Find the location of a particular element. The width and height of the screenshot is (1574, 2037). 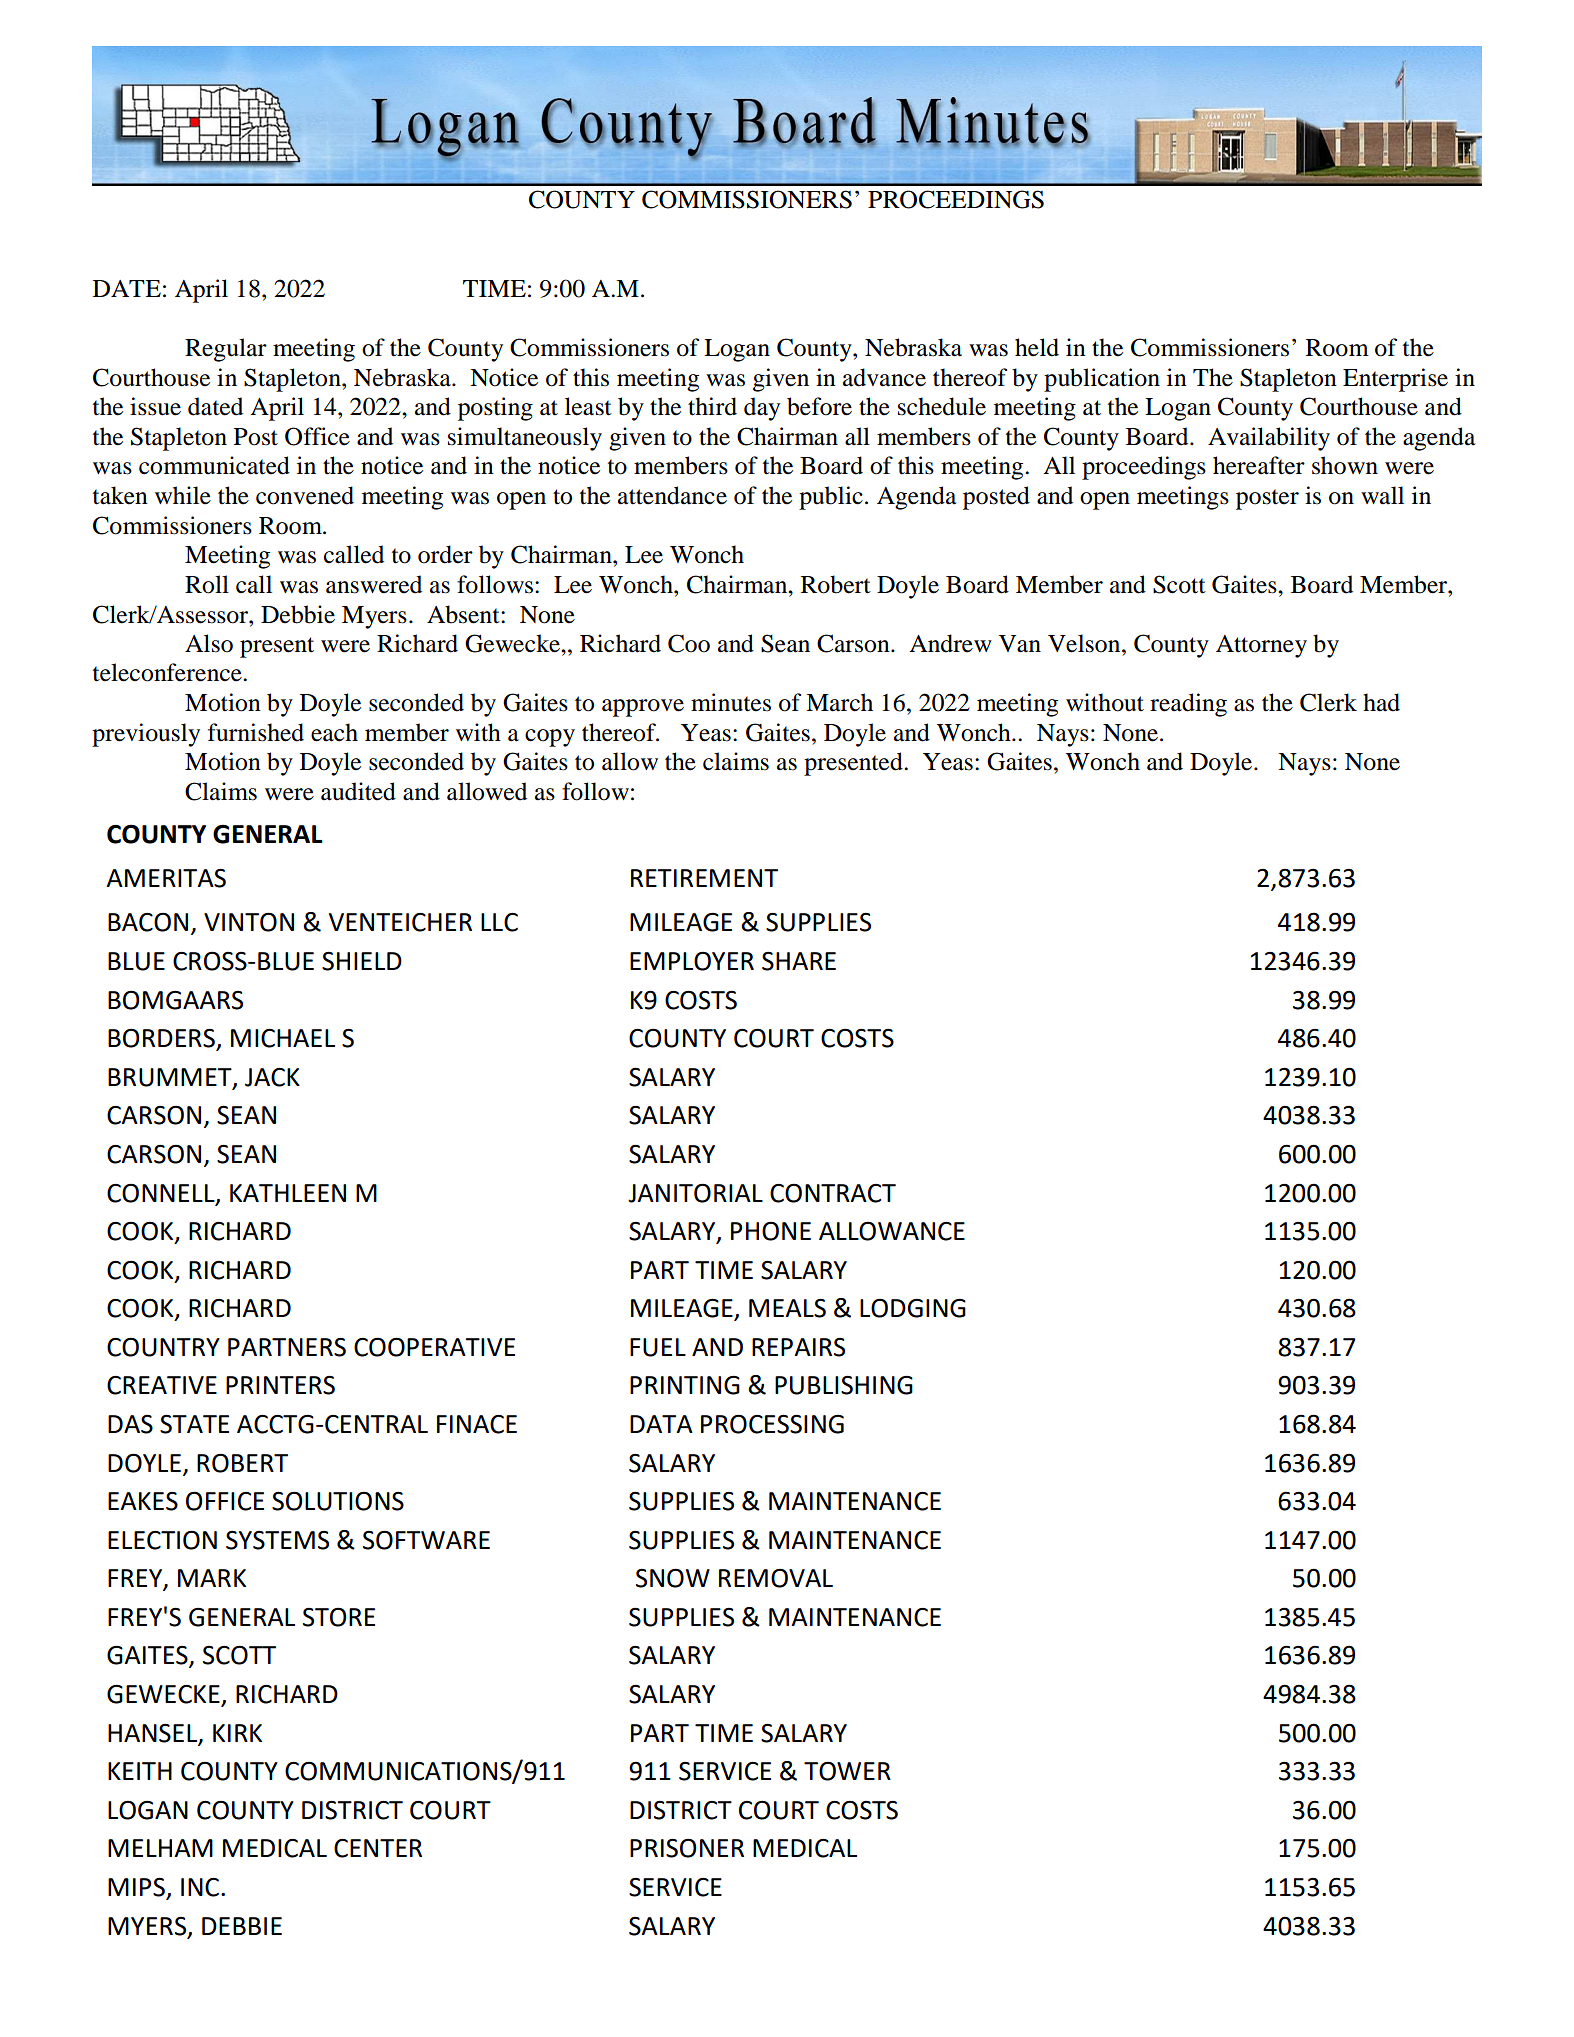

PRISONER is located at coordinates (687, 1848).
